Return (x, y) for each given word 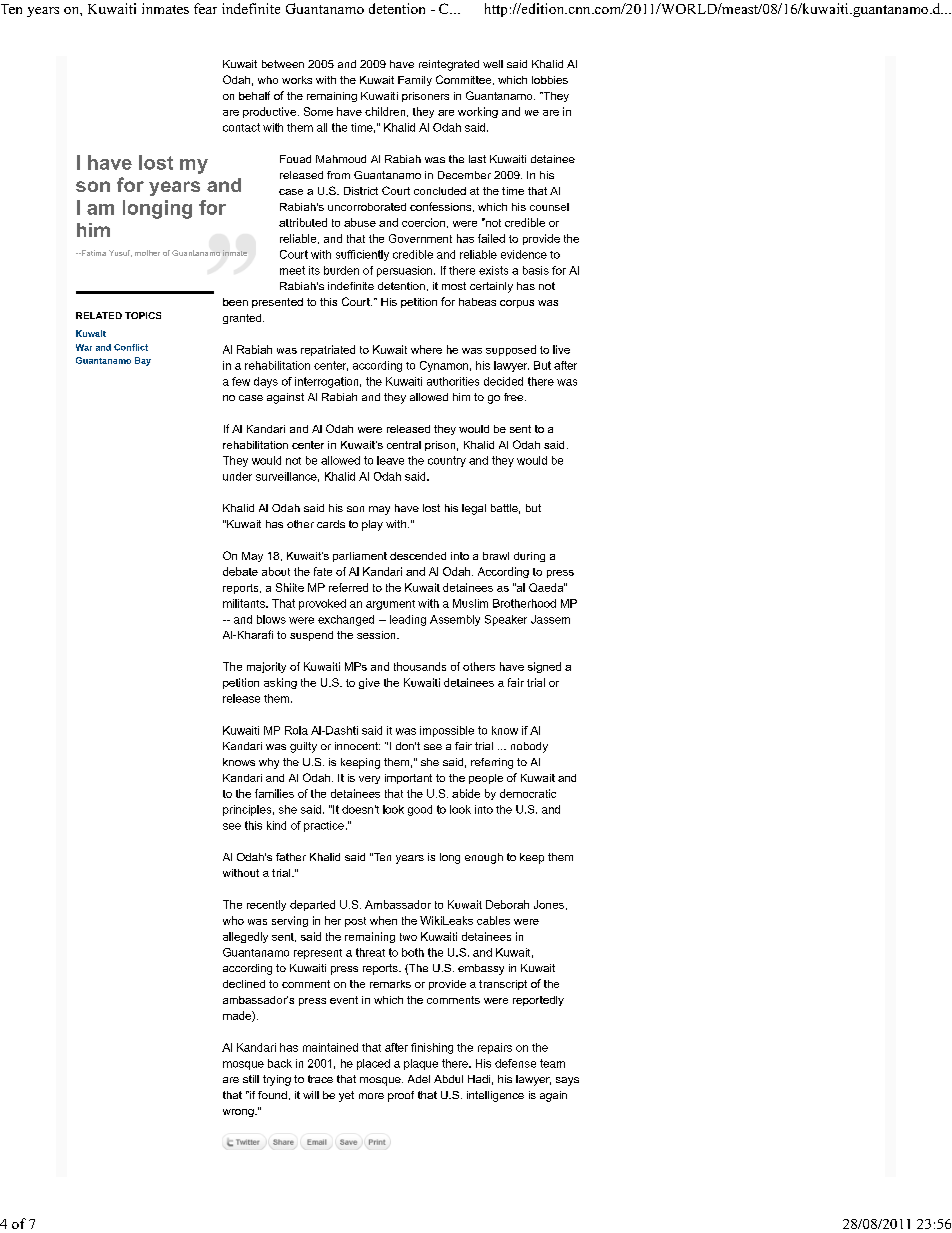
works (297, 80)
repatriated (328, 350)
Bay (143, 361)
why (269, 763)
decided (503, 381)
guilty (303, 747)
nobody (529, 747)
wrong (239, 1113)
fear (205, 8)
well (493, 64)
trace (320, 1079)
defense (515, 1063)
